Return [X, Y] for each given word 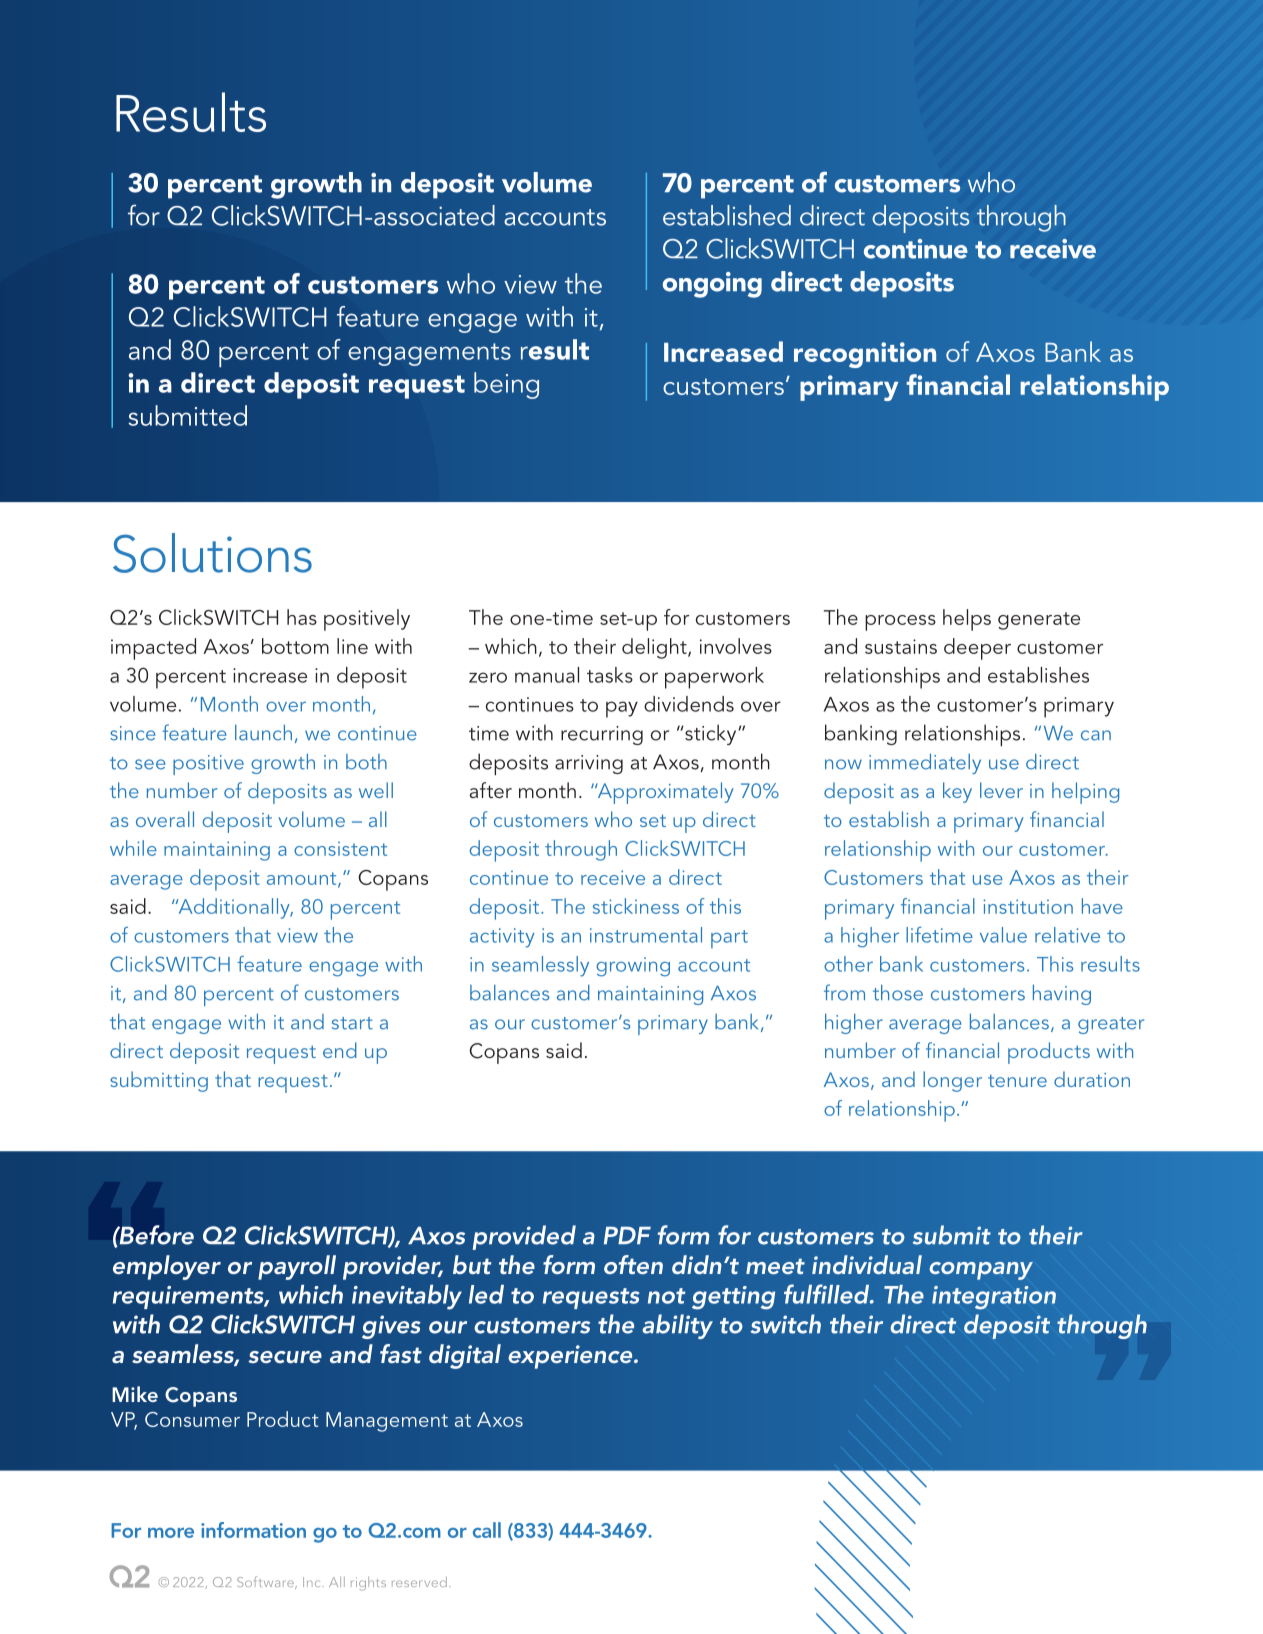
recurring [602, 735]
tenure [1017, 1081]
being [506, 385]
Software [266, 1582]
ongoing [712, 285]
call [487, 1530]
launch [263, 733]
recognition [865, 355]
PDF [627, 1235]
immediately [925, 764]
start [352, 1023]
